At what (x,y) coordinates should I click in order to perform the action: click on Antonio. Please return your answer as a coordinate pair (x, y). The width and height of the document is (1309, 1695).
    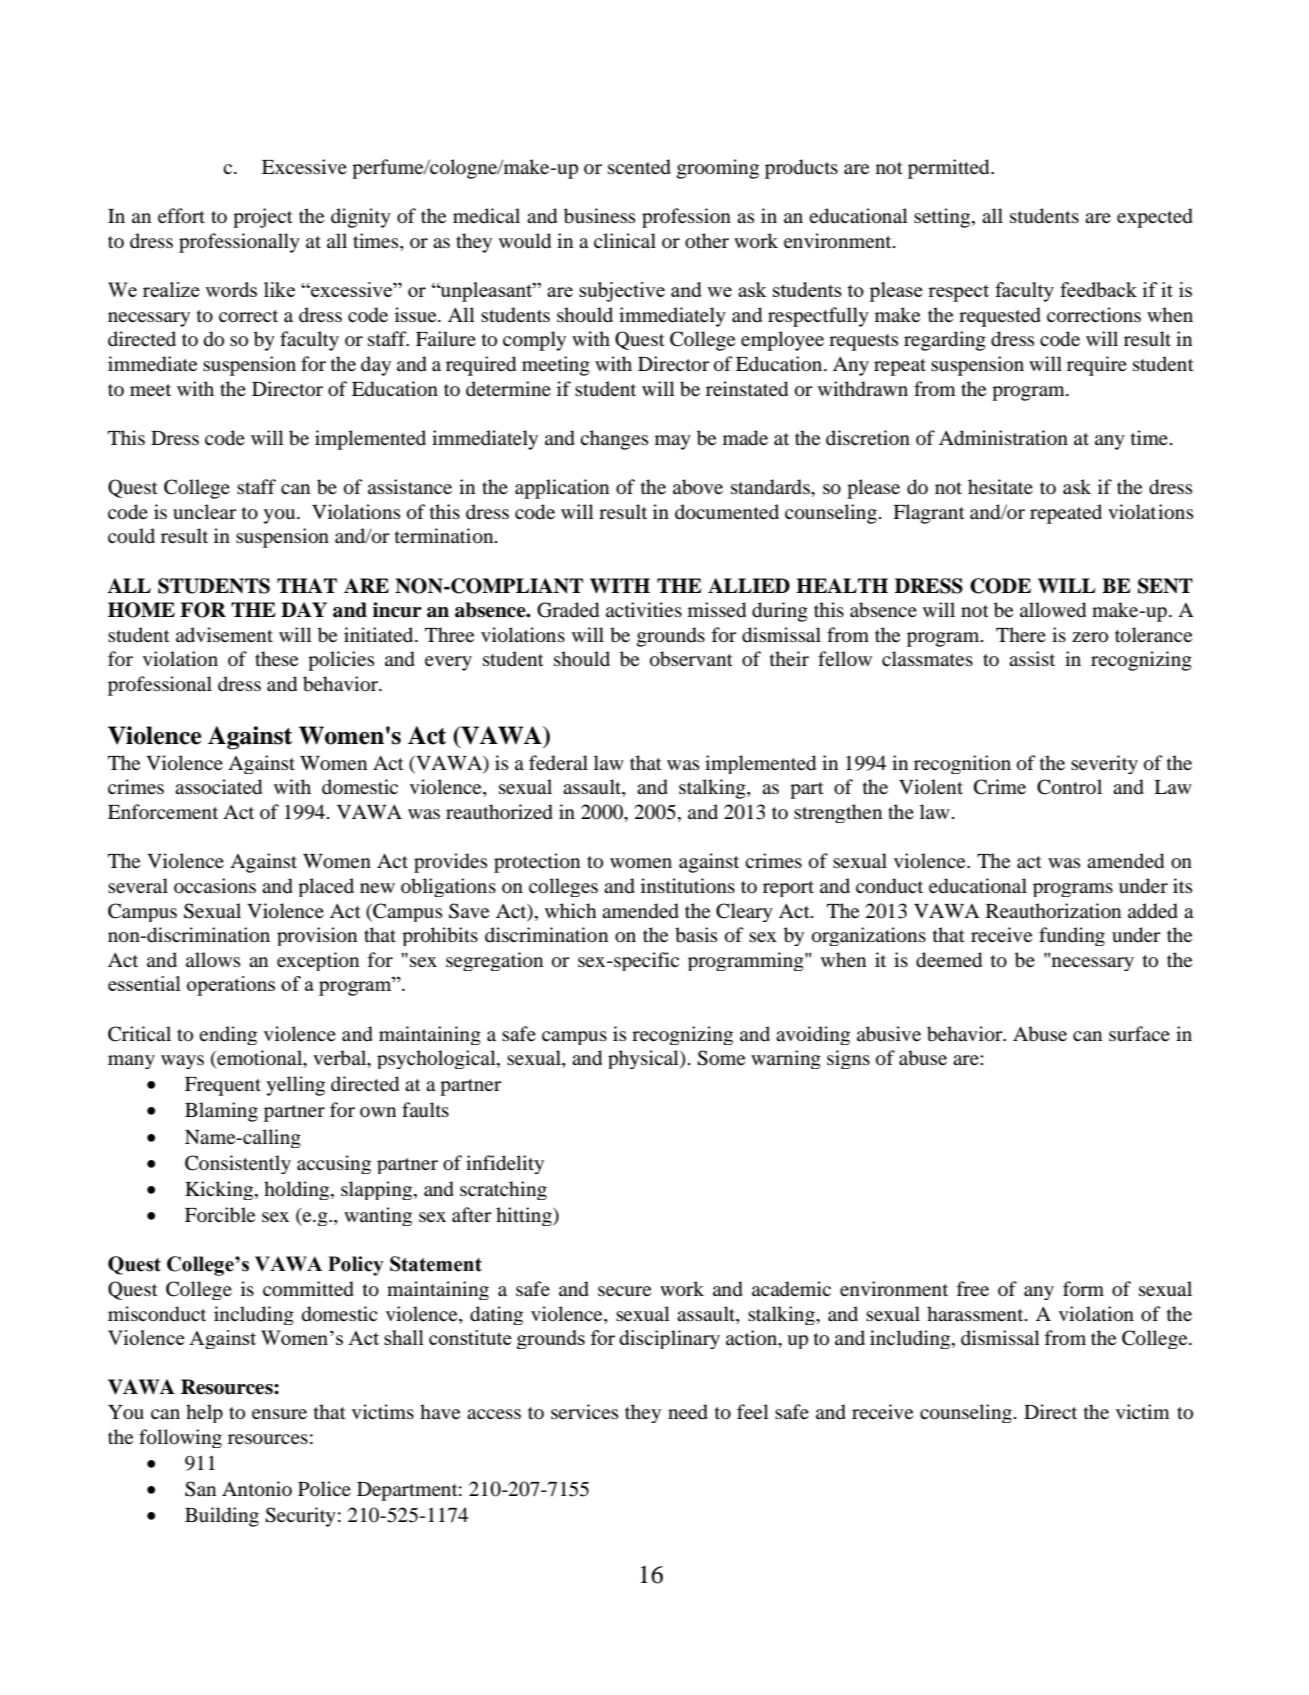
    Looking at the image, I should click on (257, 1489).
